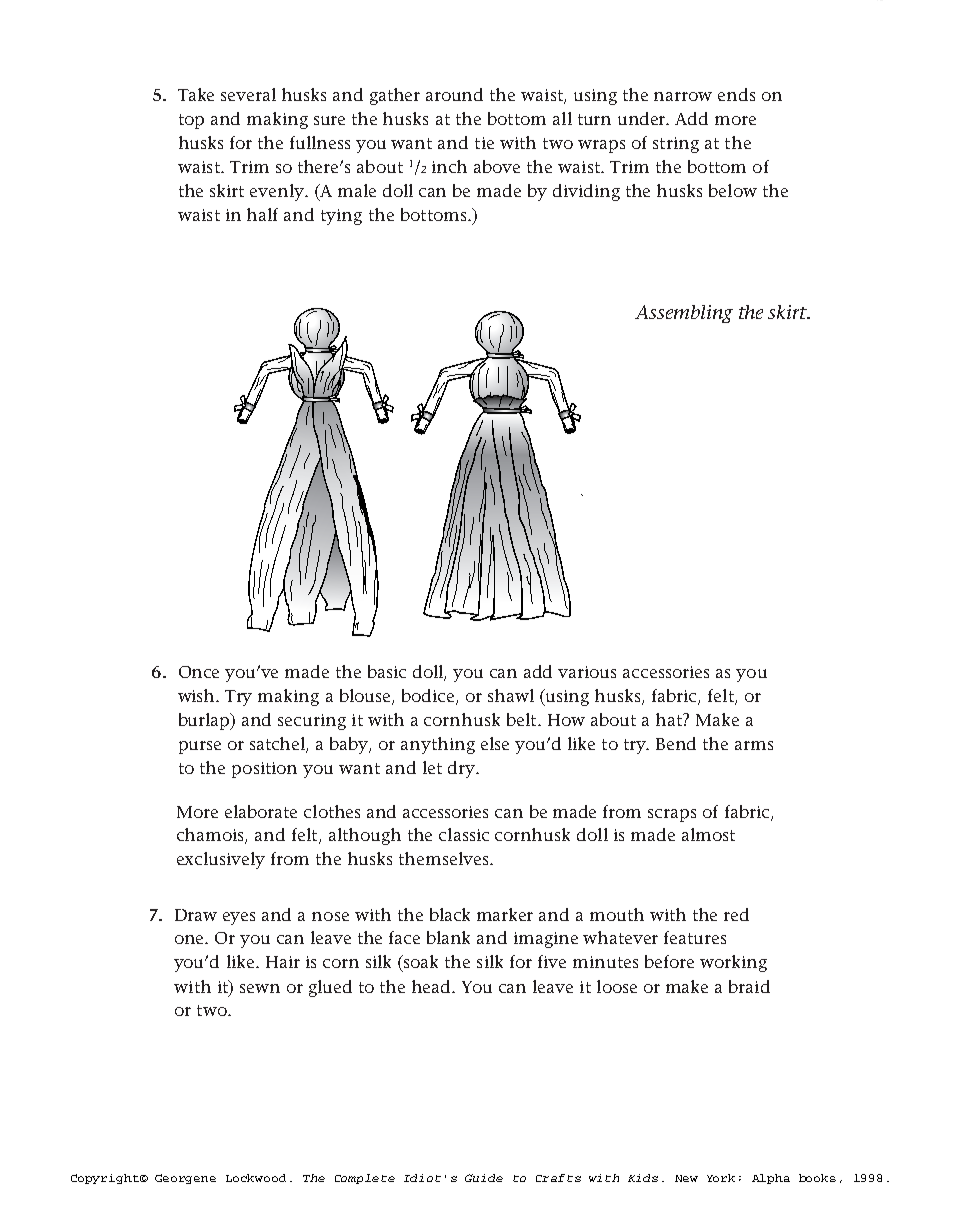 This page has width=980, height=1213. What do you see at coordinates (484, 143) in the page?
I see `tie` at bounding box center [484, 143].
